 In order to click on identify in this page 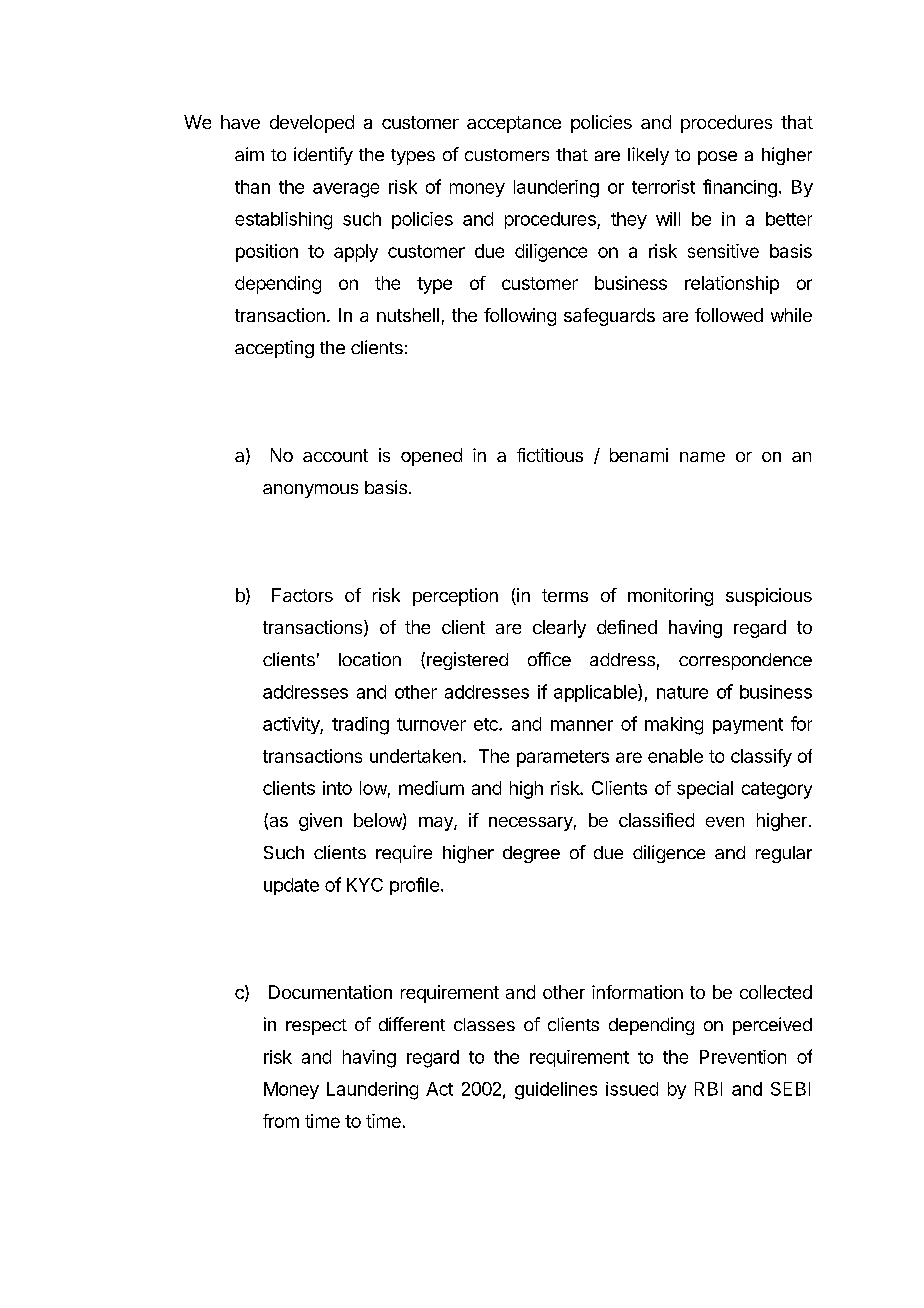, I will do `click(323, 156)`.
